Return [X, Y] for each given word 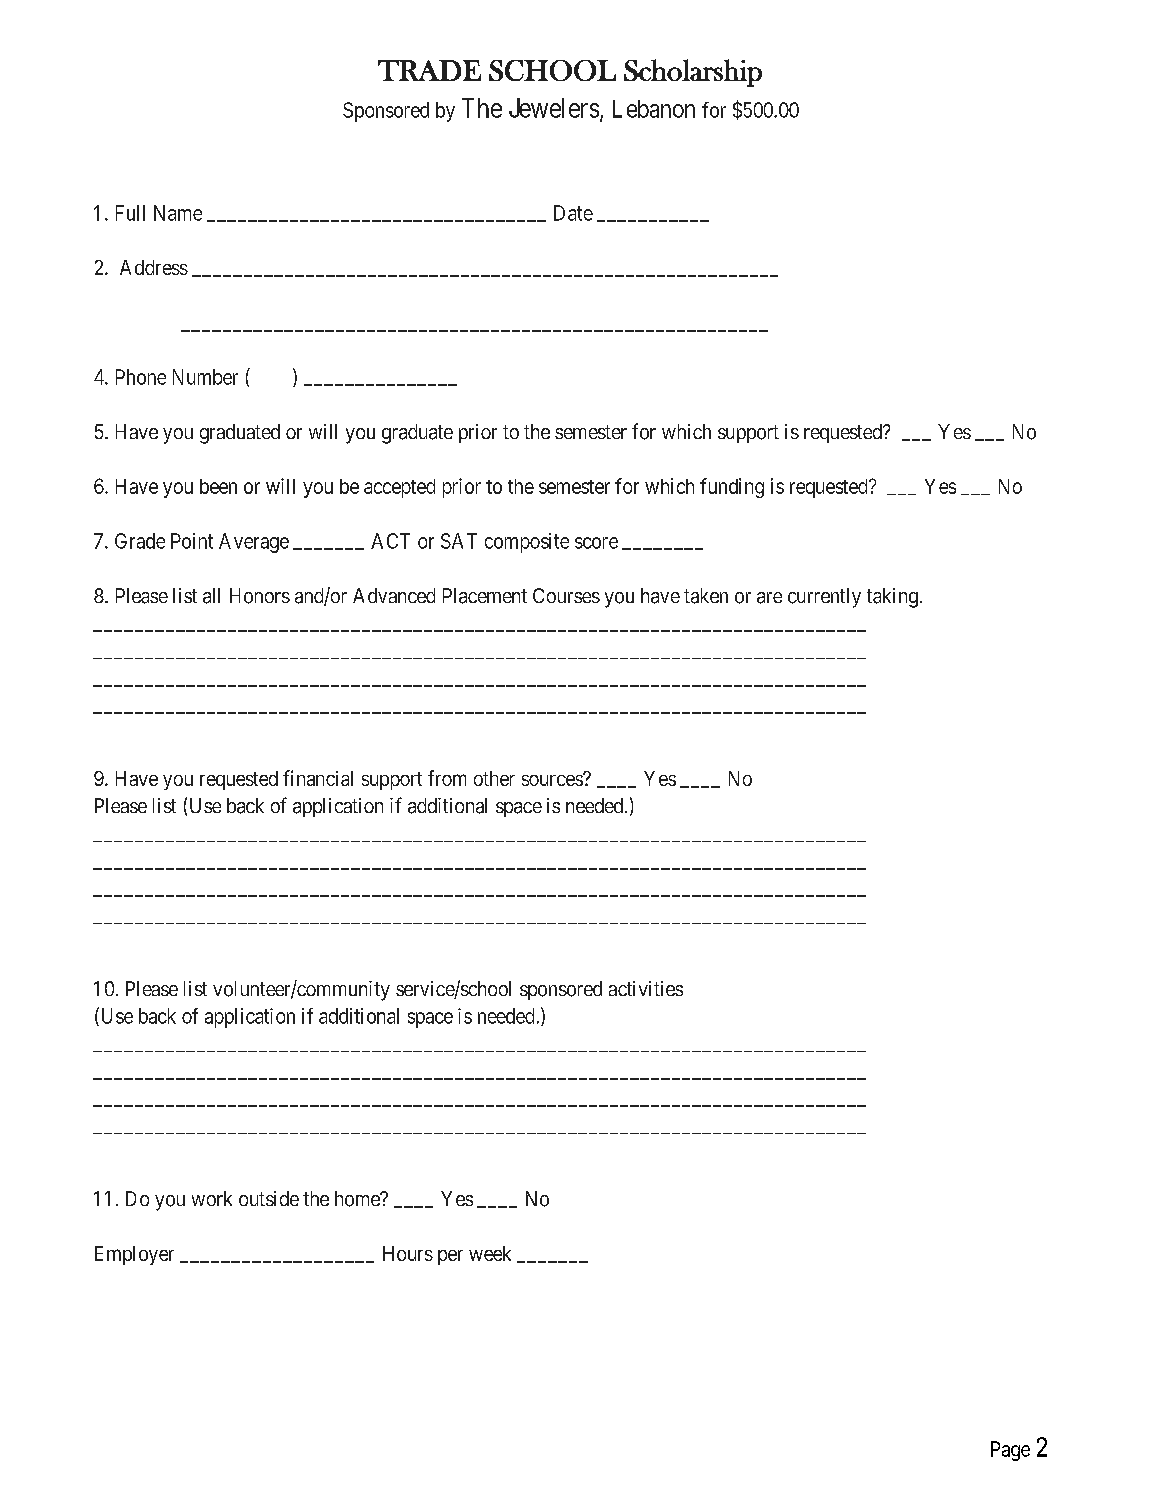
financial [318, 778]
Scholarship [693, 73]
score [596, 543]
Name [178, 213]
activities [646, 988]
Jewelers [554, 108]
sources [553, 780]
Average [254, 543]
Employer [134, 1255]
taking [892, 598]
